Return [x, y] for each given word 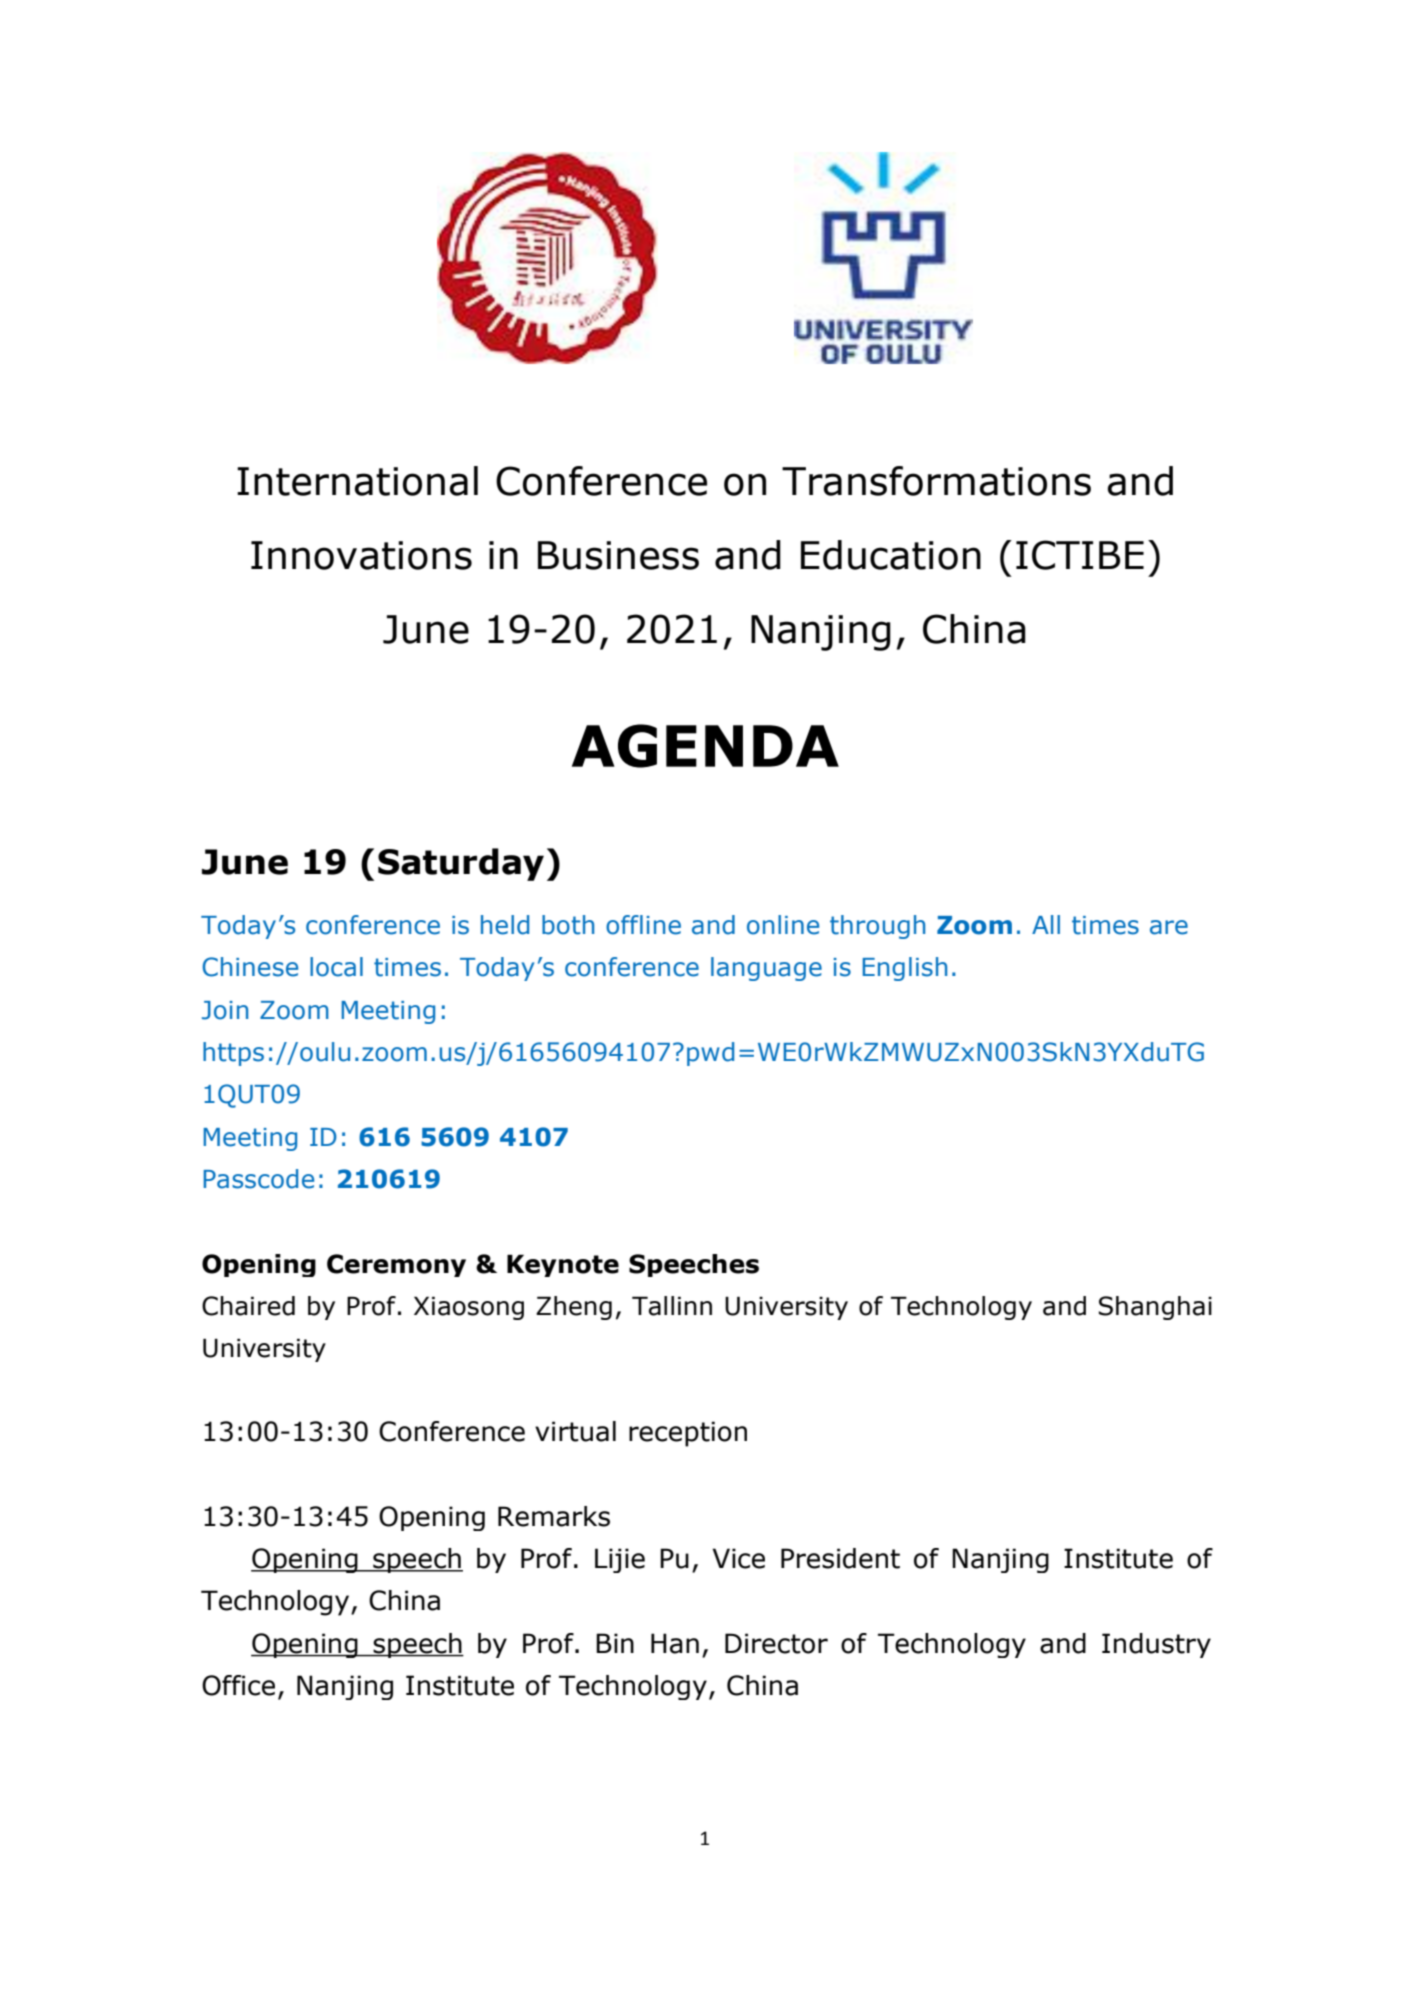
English [904, 969]
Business [618, 555]
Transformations [936, 481]
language [766, 969]
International [357, 481]
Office [238, 1685]
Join [225, 1010]
